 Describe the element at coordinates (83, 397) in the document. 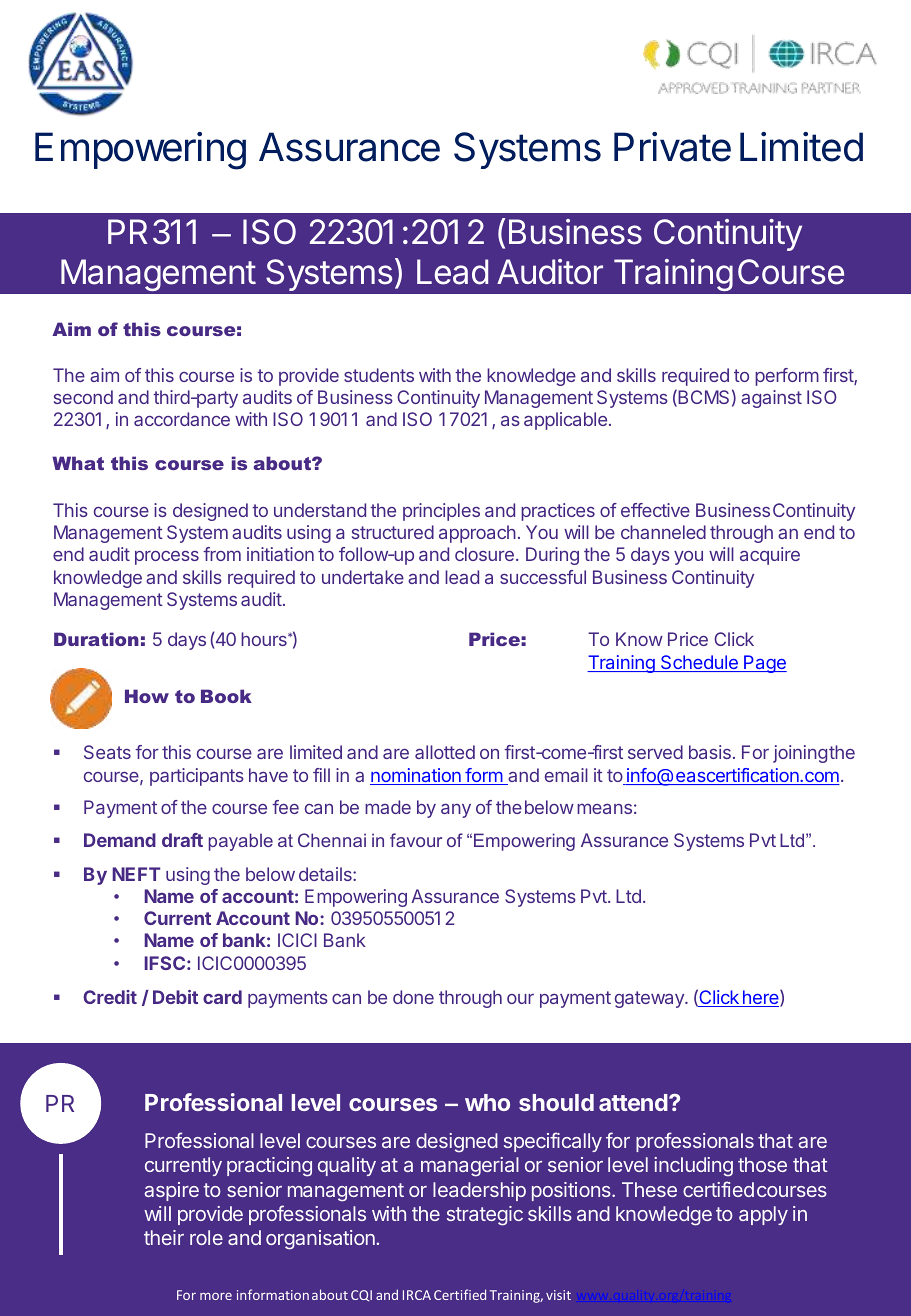

I see `second` at that location.
